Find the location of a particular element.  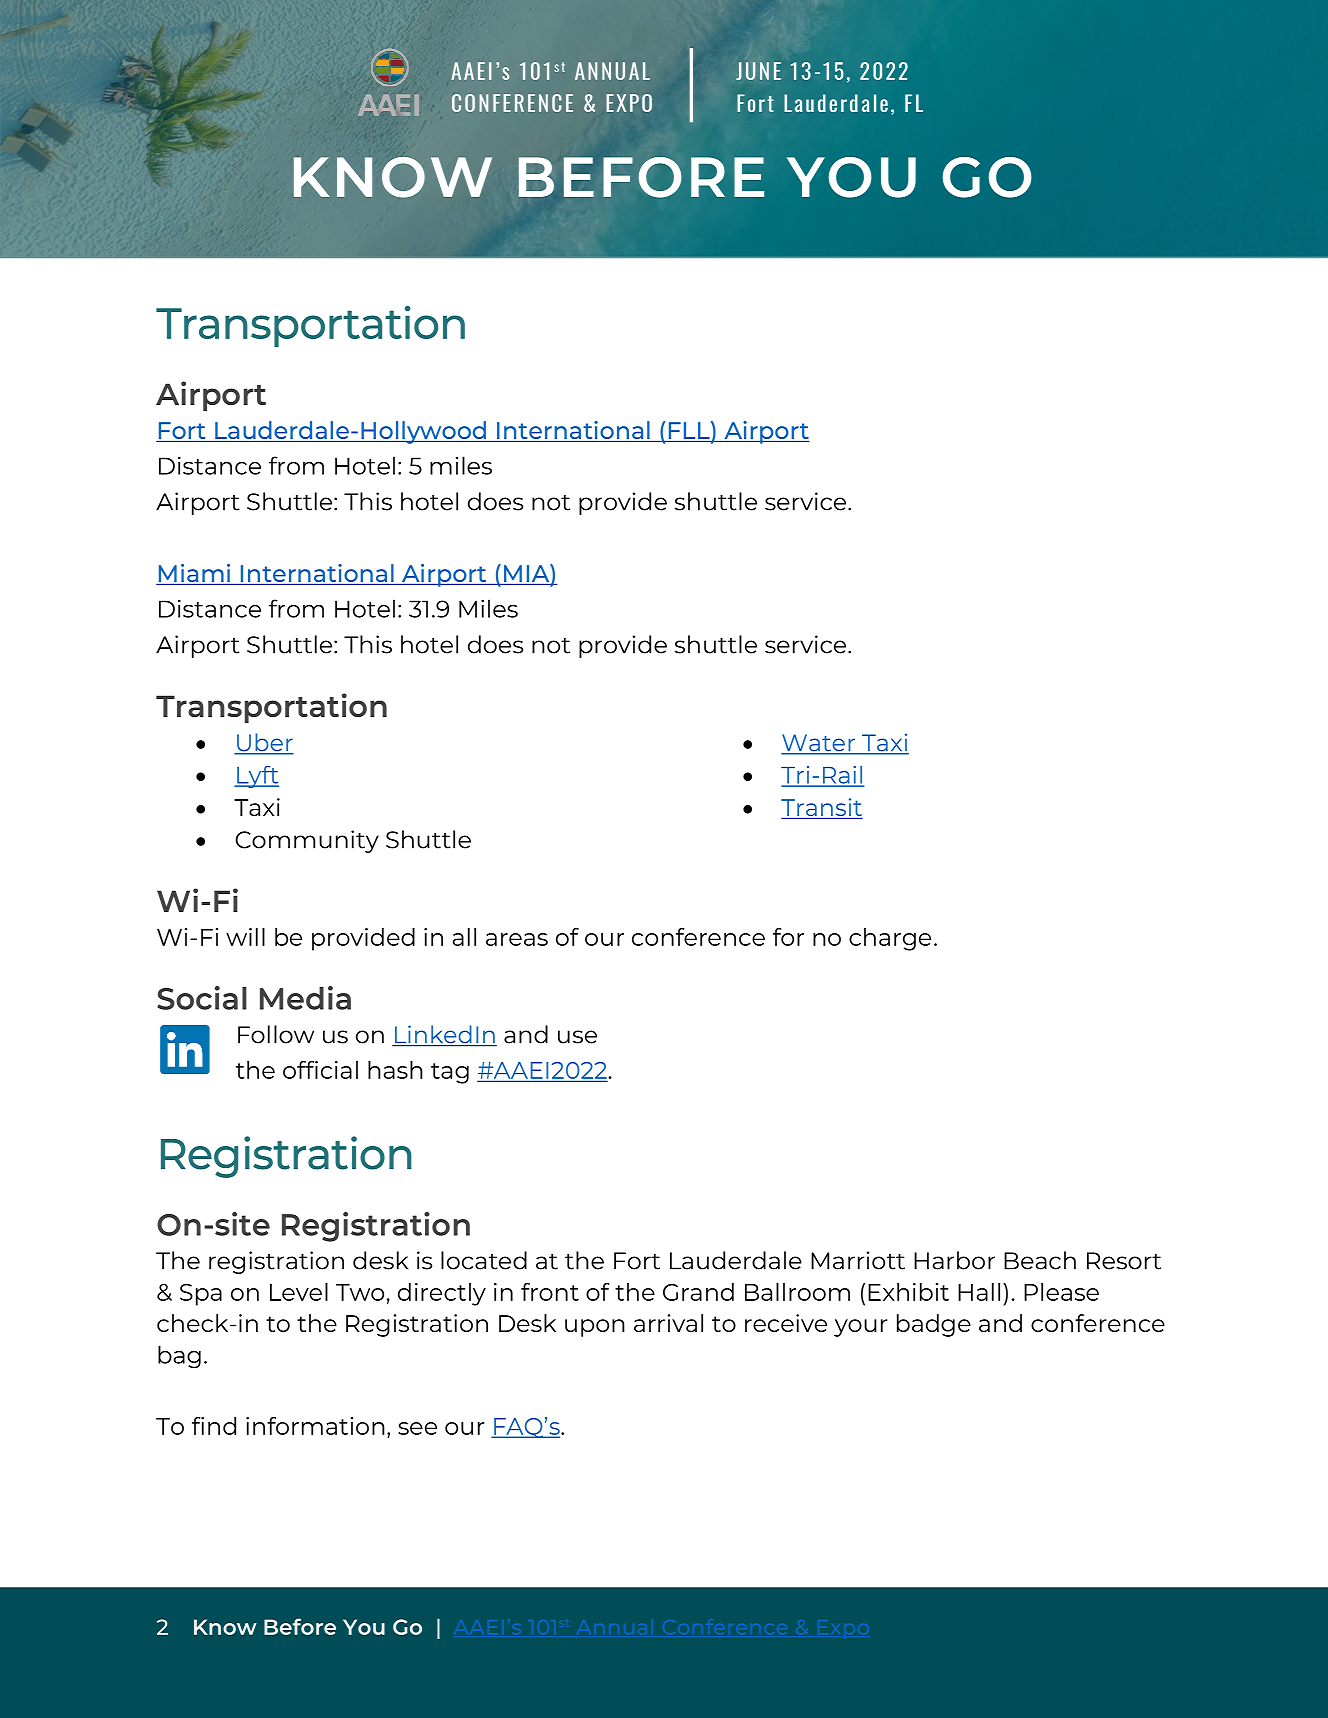

official is located at coordinates (320, 1070).
